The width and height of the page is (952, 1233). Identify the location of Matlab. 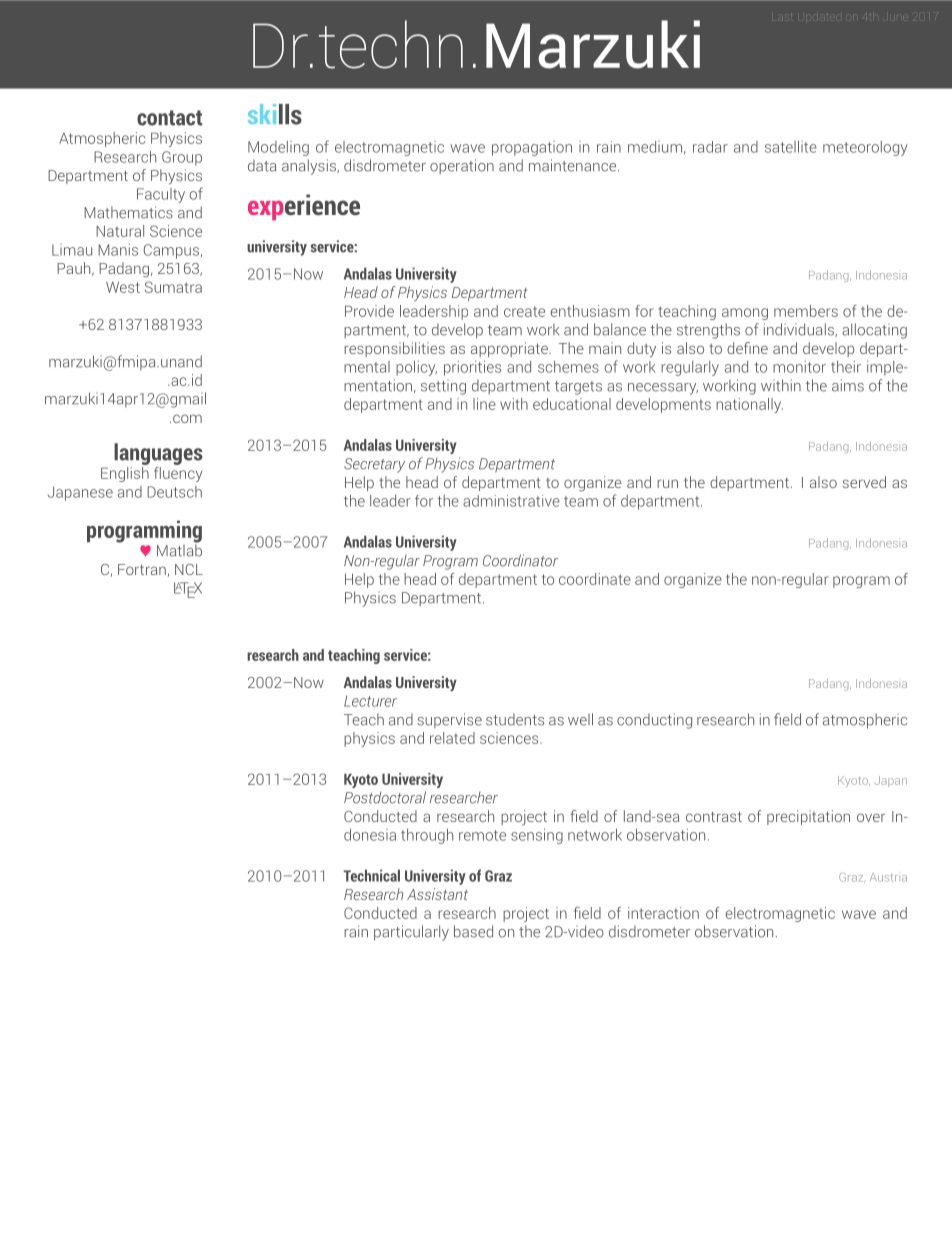
(179, 549).
